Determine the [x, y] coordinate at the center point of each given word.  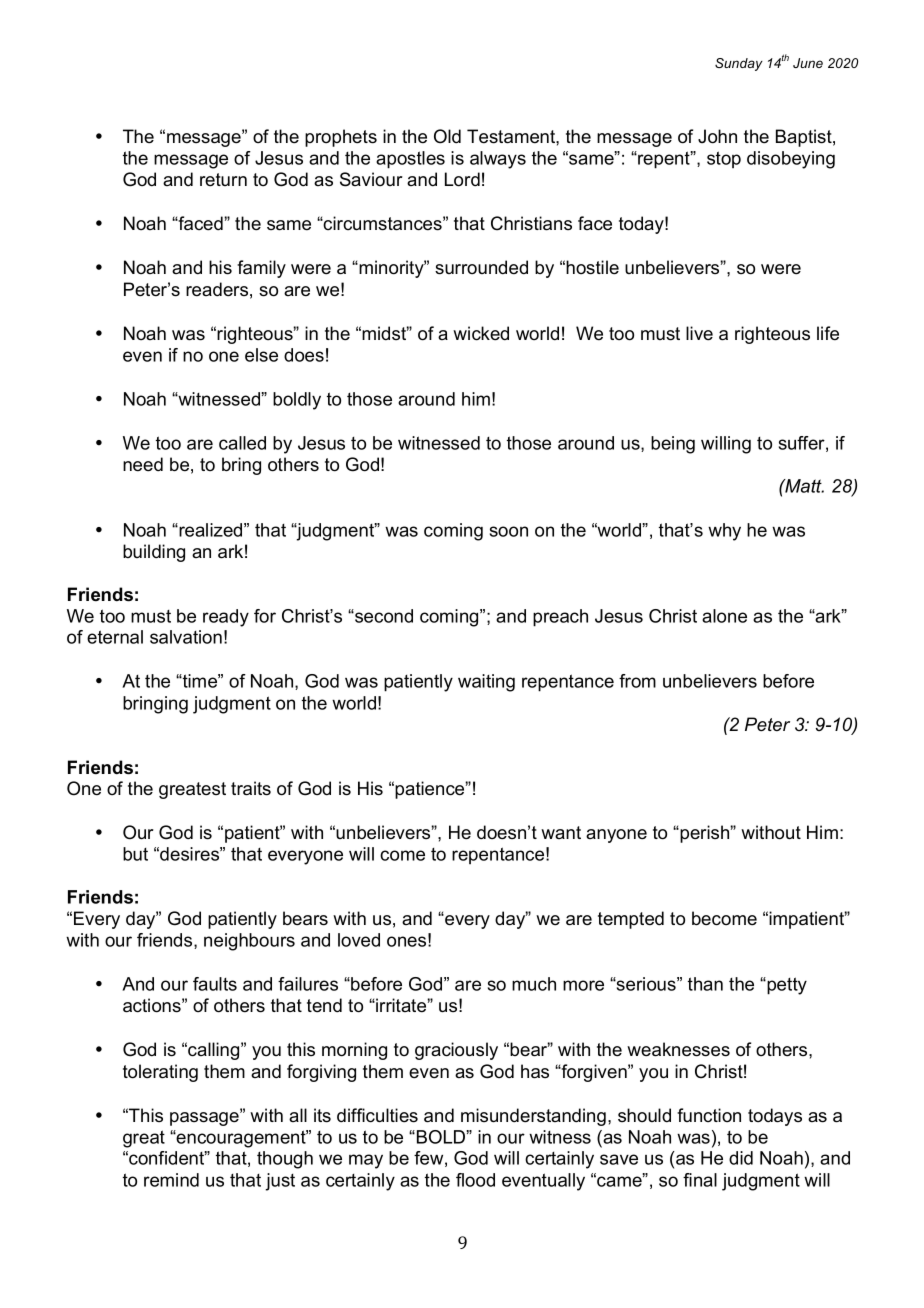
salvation [186, 637]
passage [205, 1118]
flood [475, 1180]
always [498, 160]
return [223, 180]
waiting [486, 683]
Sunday [739, 64]
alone [724, 616]
